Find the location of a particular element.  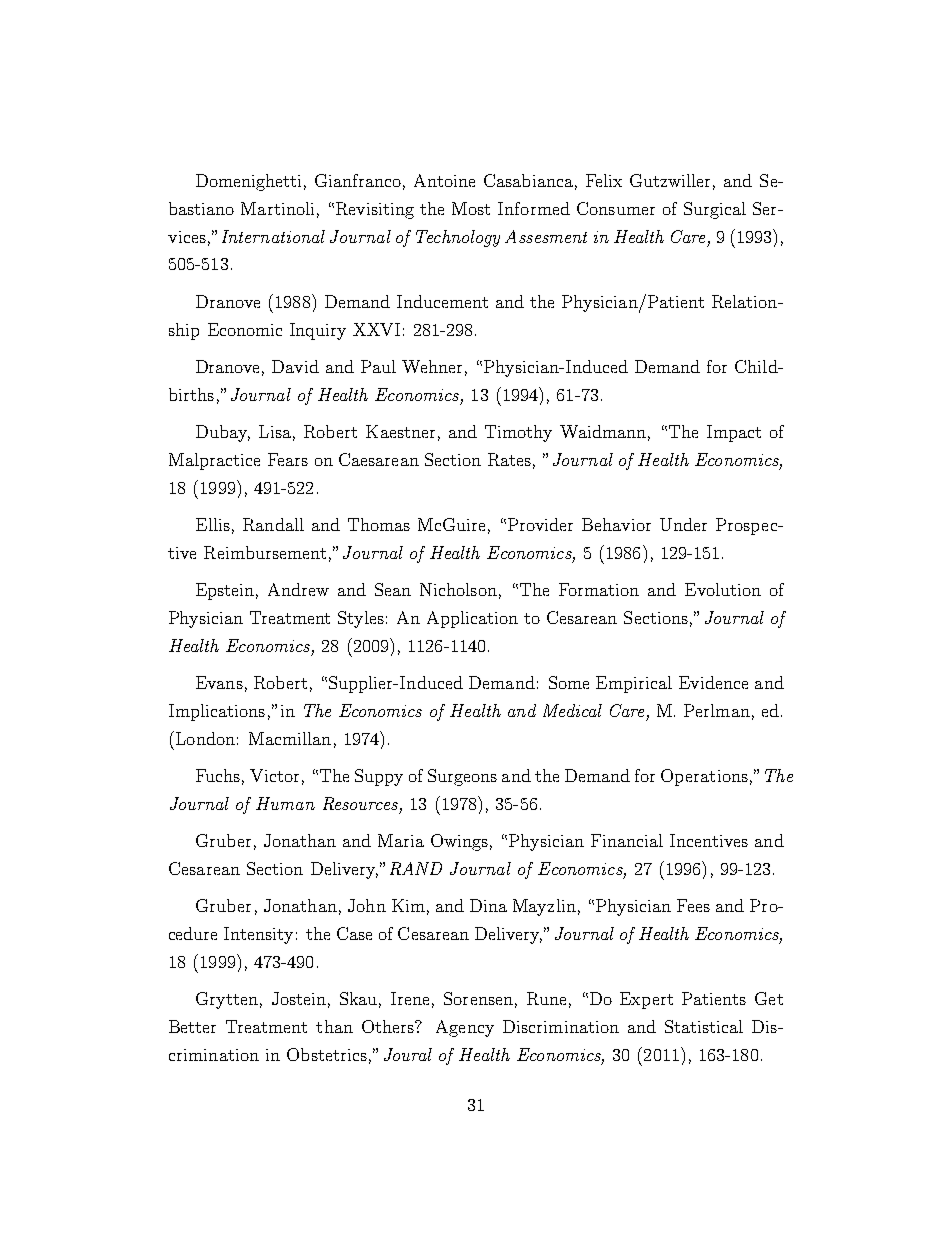

Rates is located at coordinates (509, 459).
